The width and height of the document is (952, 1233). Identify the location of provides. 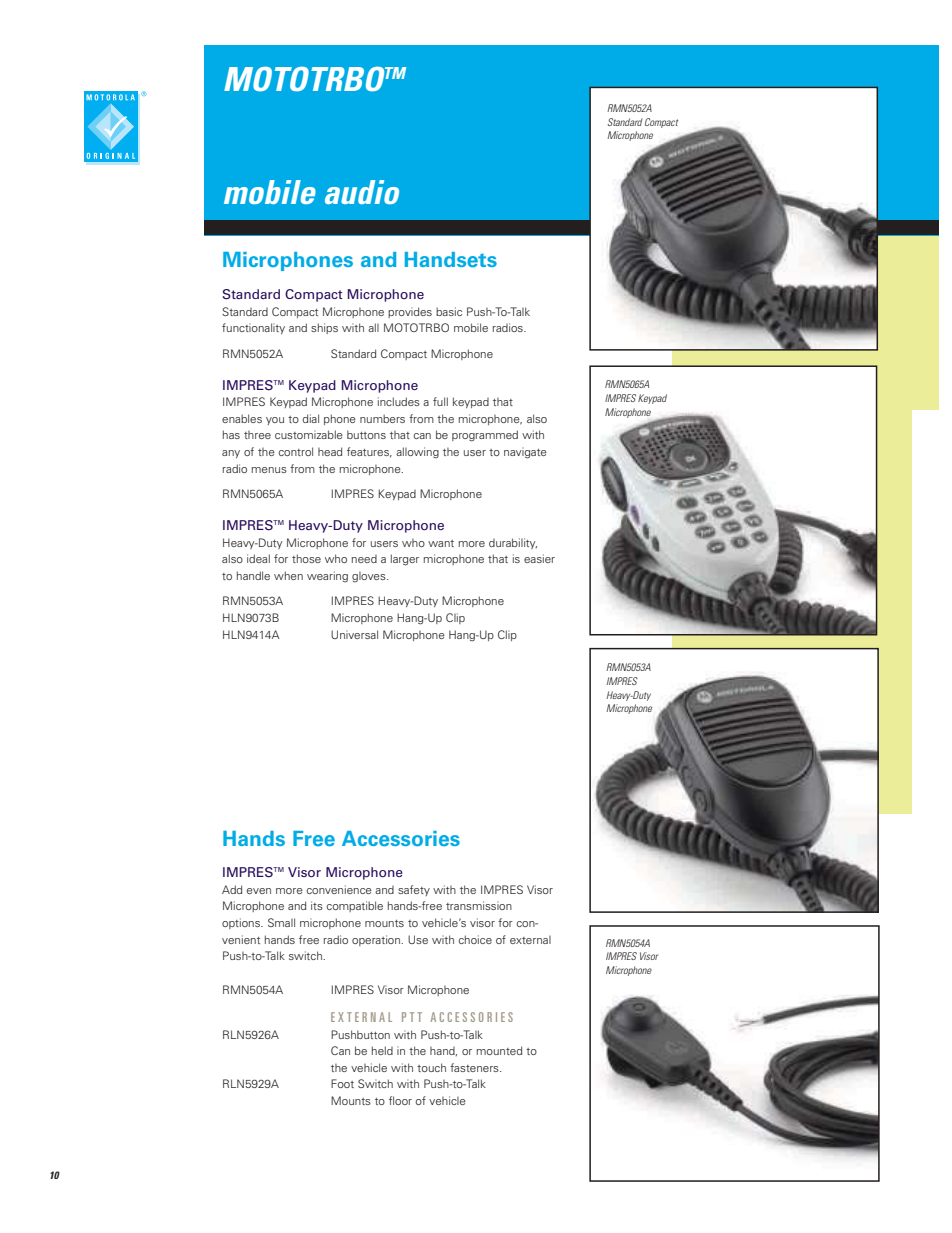
(410, 312).
